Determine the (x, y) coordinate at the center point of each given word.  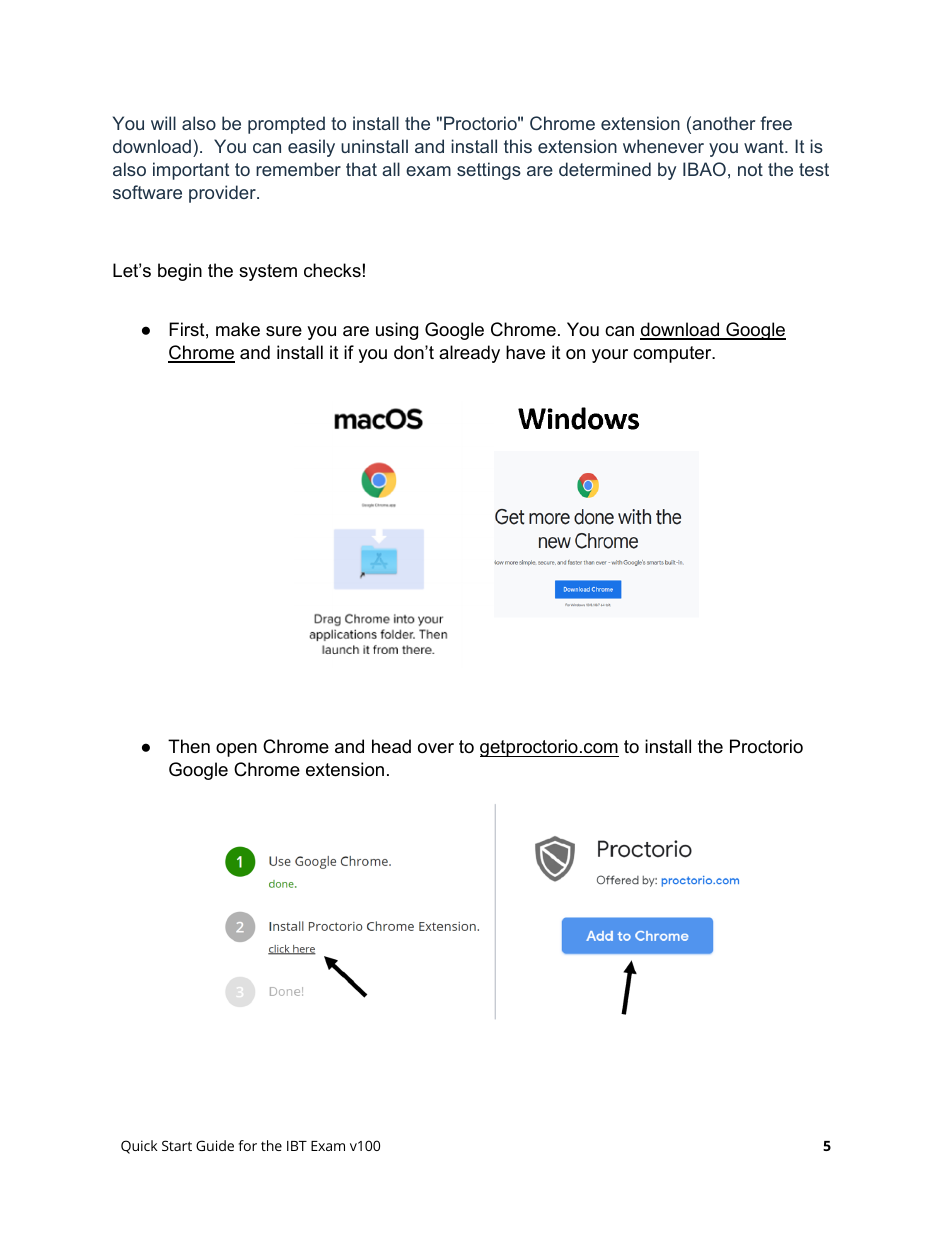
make (238, 329)
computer (673, 354)
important (191, 171)
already (469, 354)
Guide (215, 1145)
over (436, 748)
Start (177, 1145)
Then (189, 746)
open (236, 750)
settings (489, 171)
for (248, 1145)
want (765, 146)
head (391, 746)
